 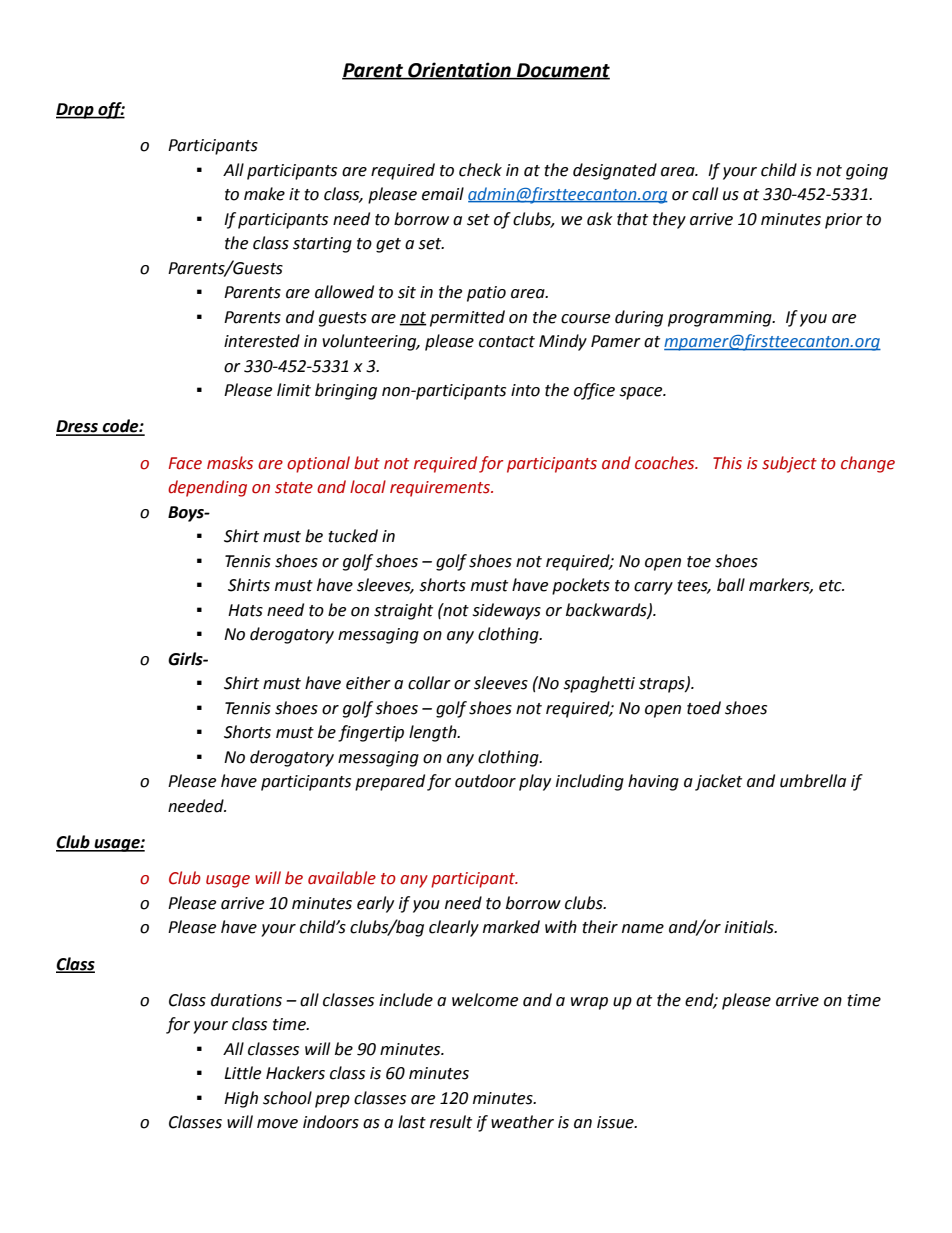 What do you see at coordinates (76, 111) in the screenshot?
I see `Drop` at bounding box center [76, 111].
